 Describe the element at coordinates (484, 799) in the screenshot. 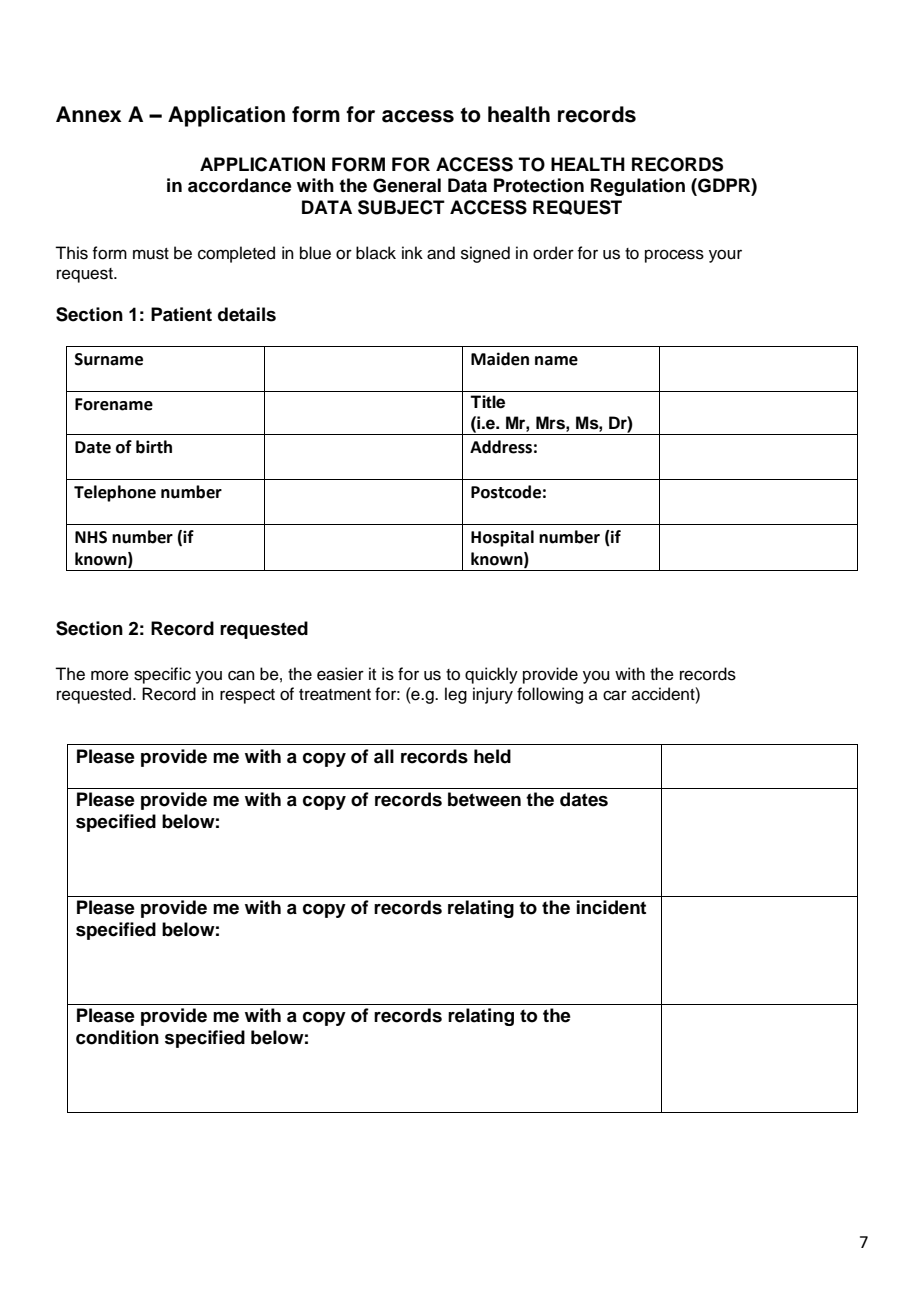

I see `between` at that location.
